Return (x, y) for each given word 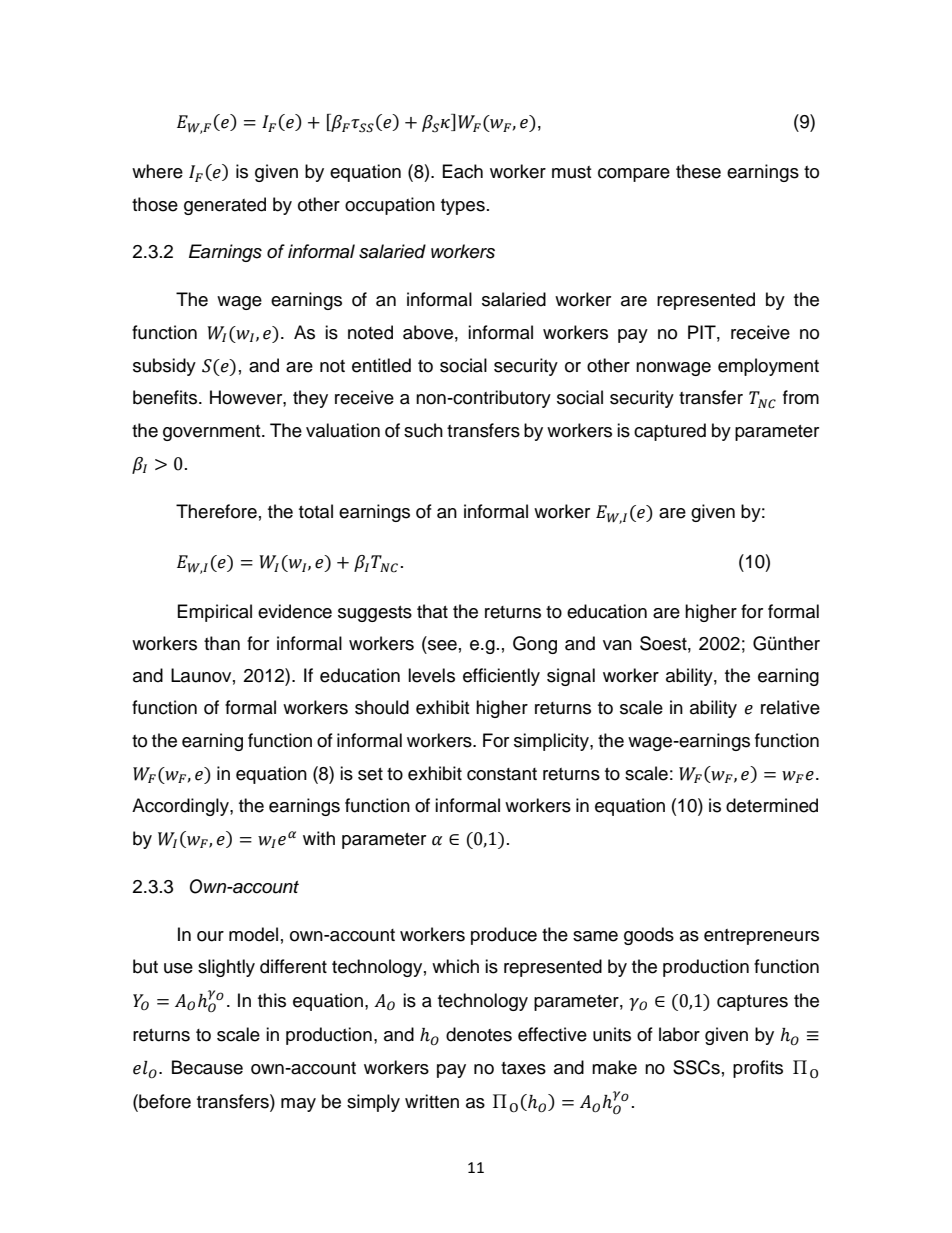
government (213, 433)
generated (225, 206)
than (222, 643)
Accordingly (181, 807)
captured (670, 432)
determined (772, 805)
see (442, 645)
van (617, 645)
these (698, 171)
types (463, 207)
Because (207, 1067)
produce (504, 936)
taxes (523, 1068)
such (423, 430)
